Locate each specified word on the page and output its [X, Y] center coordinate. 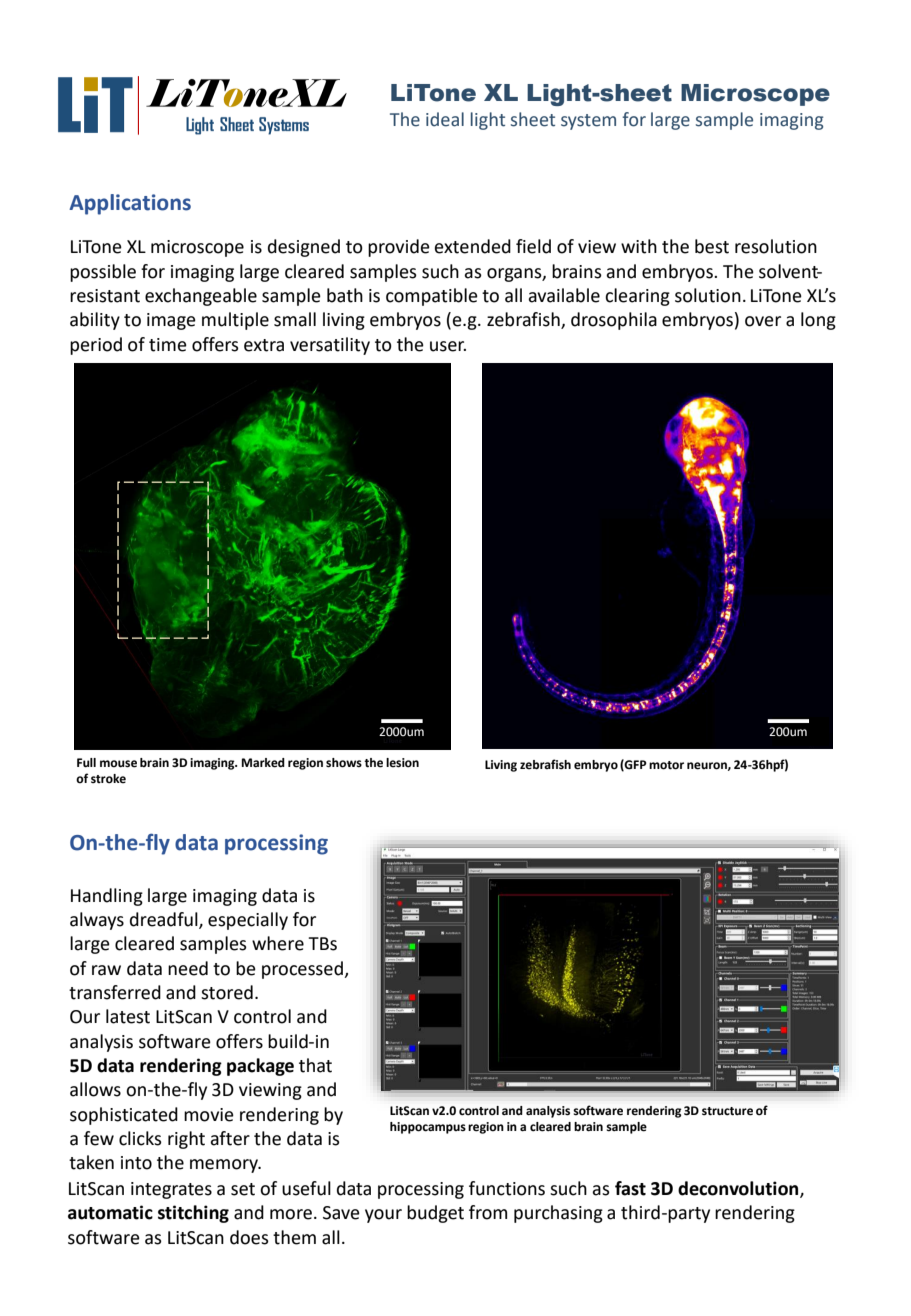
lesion [402, 763]
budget [435, 1214]
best [712, 246]
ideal [445, 119]
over [763, 321]
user [448, 346]
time [168, 345]
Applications [130, 204]
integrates [171, 1190]
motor [666, 765]
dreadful [165, 920]
